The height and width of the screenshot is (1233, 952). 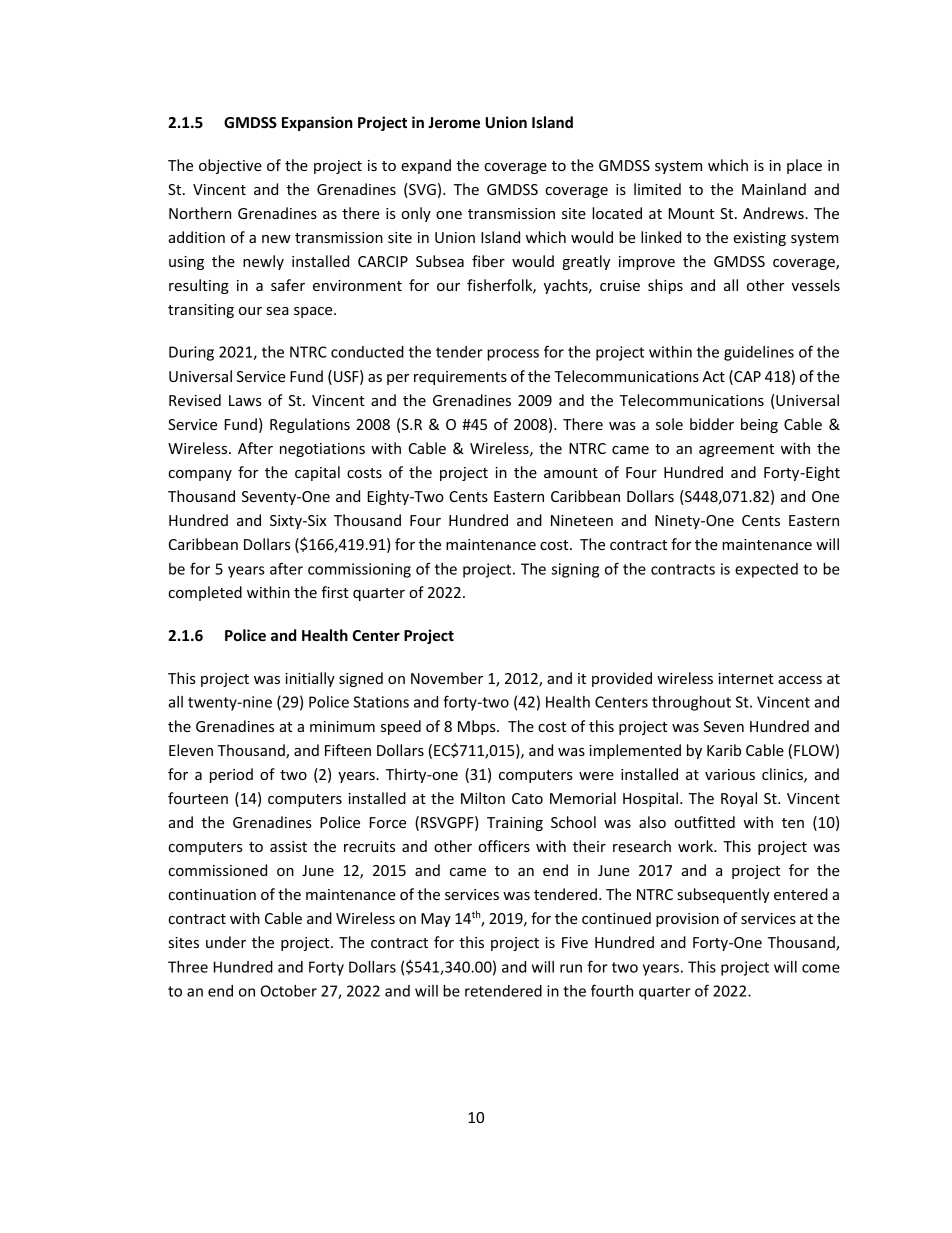 What do you see at coordinates (231, 775) in the screenshot?
I see `period` at bounding box center [231, 775].
